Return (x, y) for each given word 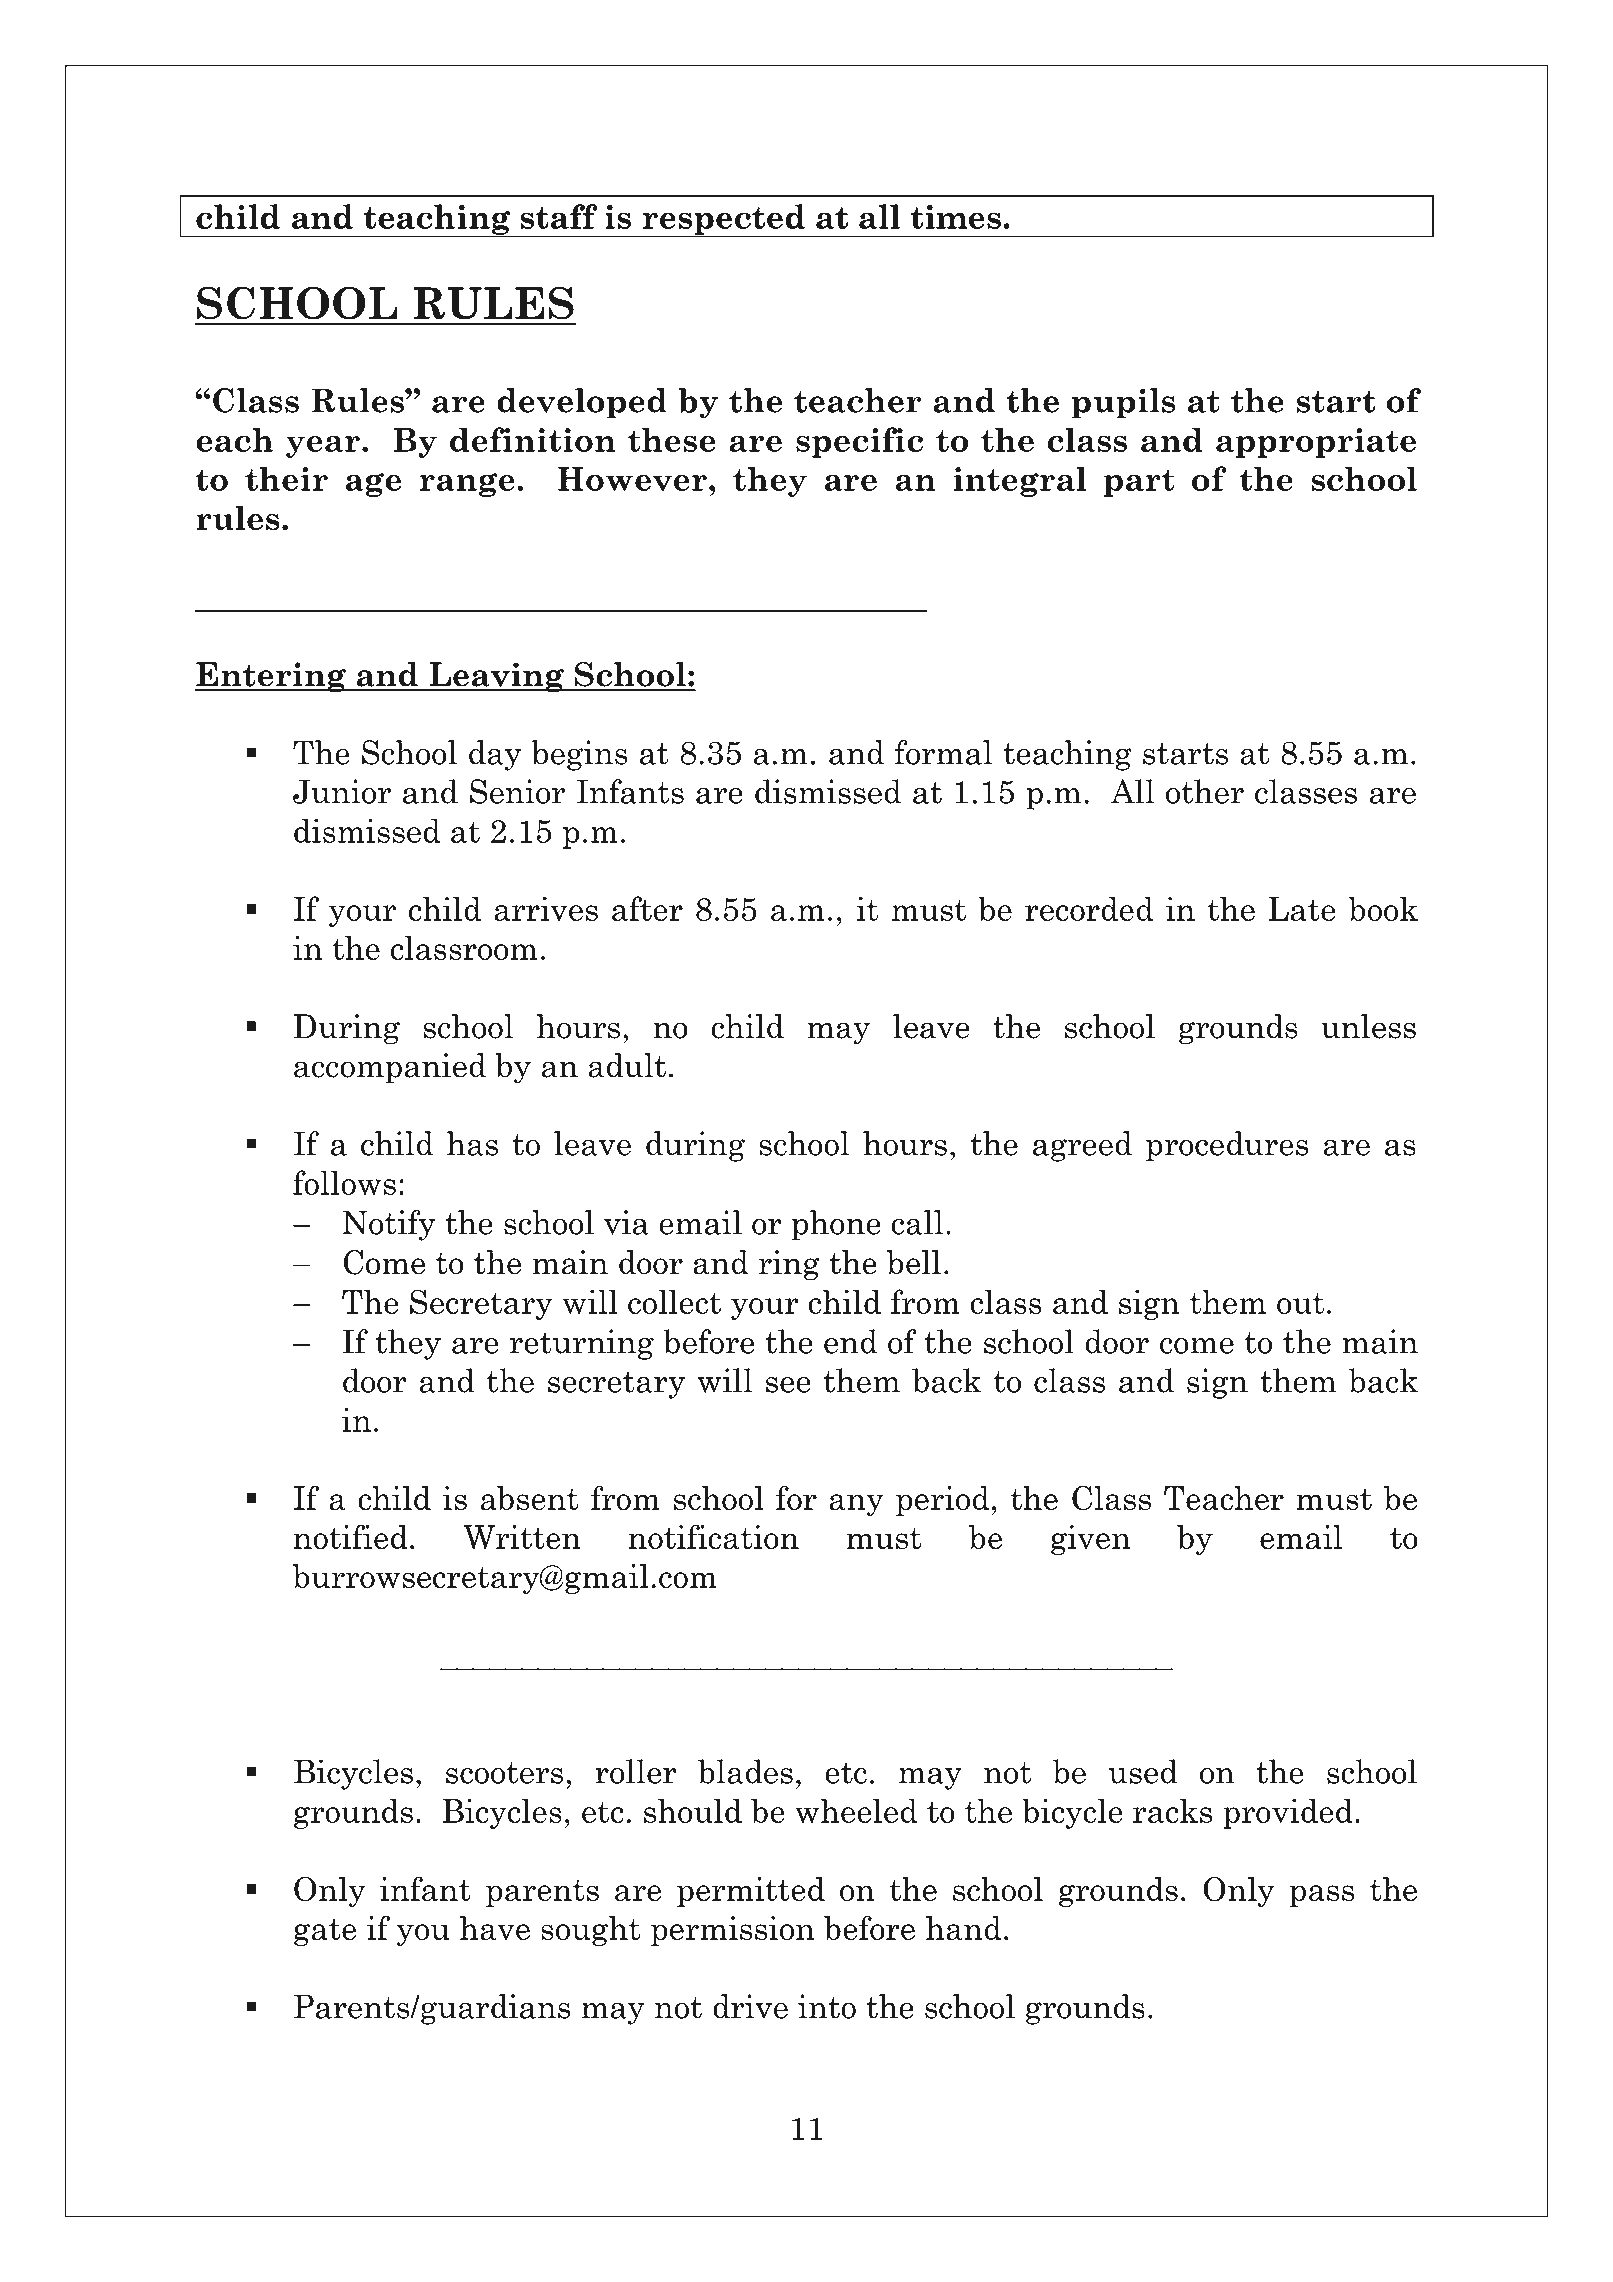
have (495, 1928)
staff (559, 216)
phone (836, 1225)
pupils (1124, 403)
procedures (1227, 1146)
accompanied (390, 1068)
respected (723, 220)
